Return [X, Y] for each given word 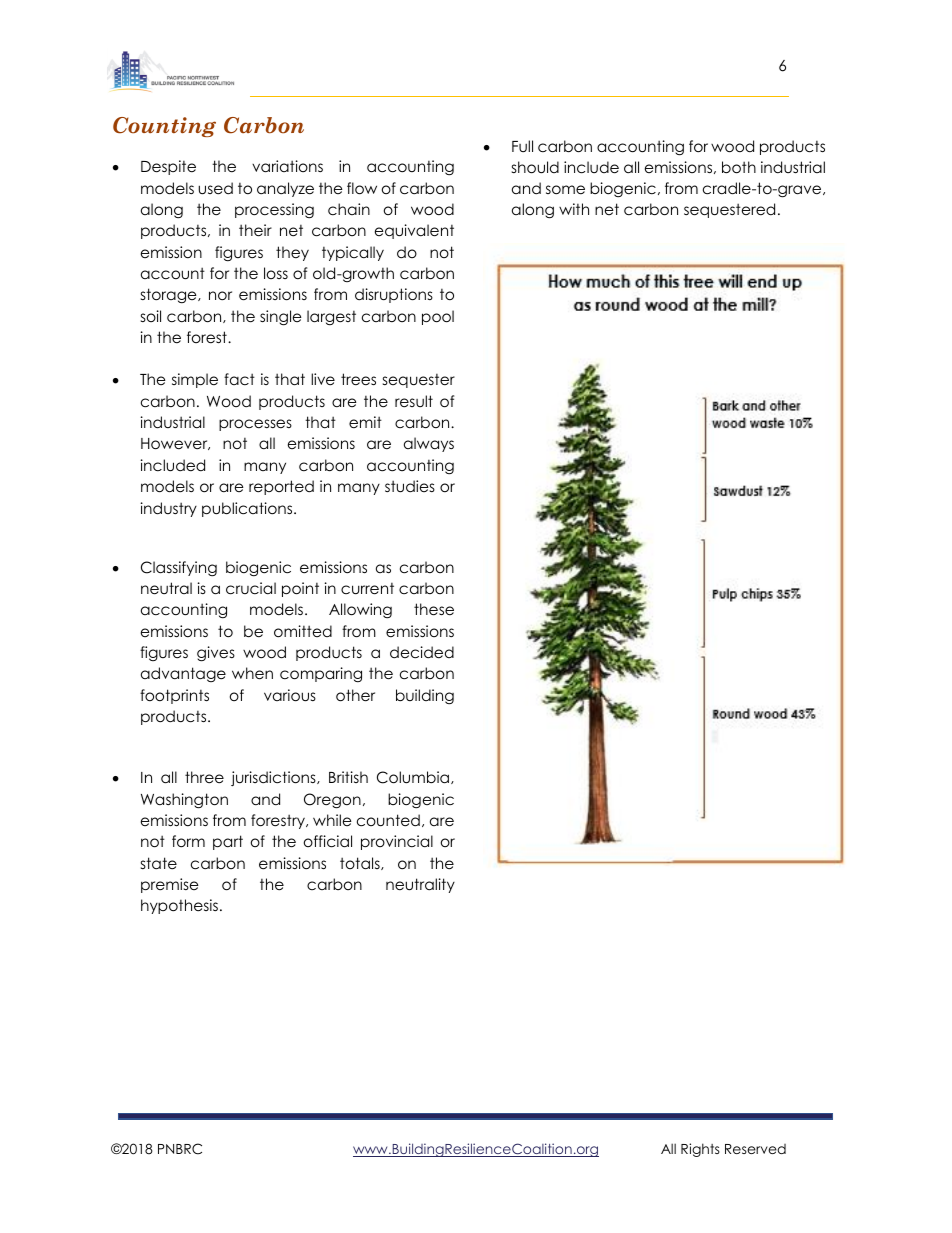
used [215, 188]
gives [216, 654]
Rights [700, 1150]
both [739, 167]
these [434, 609]
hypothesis [179, 906]
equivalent [414, 231]
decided [422, 652]
